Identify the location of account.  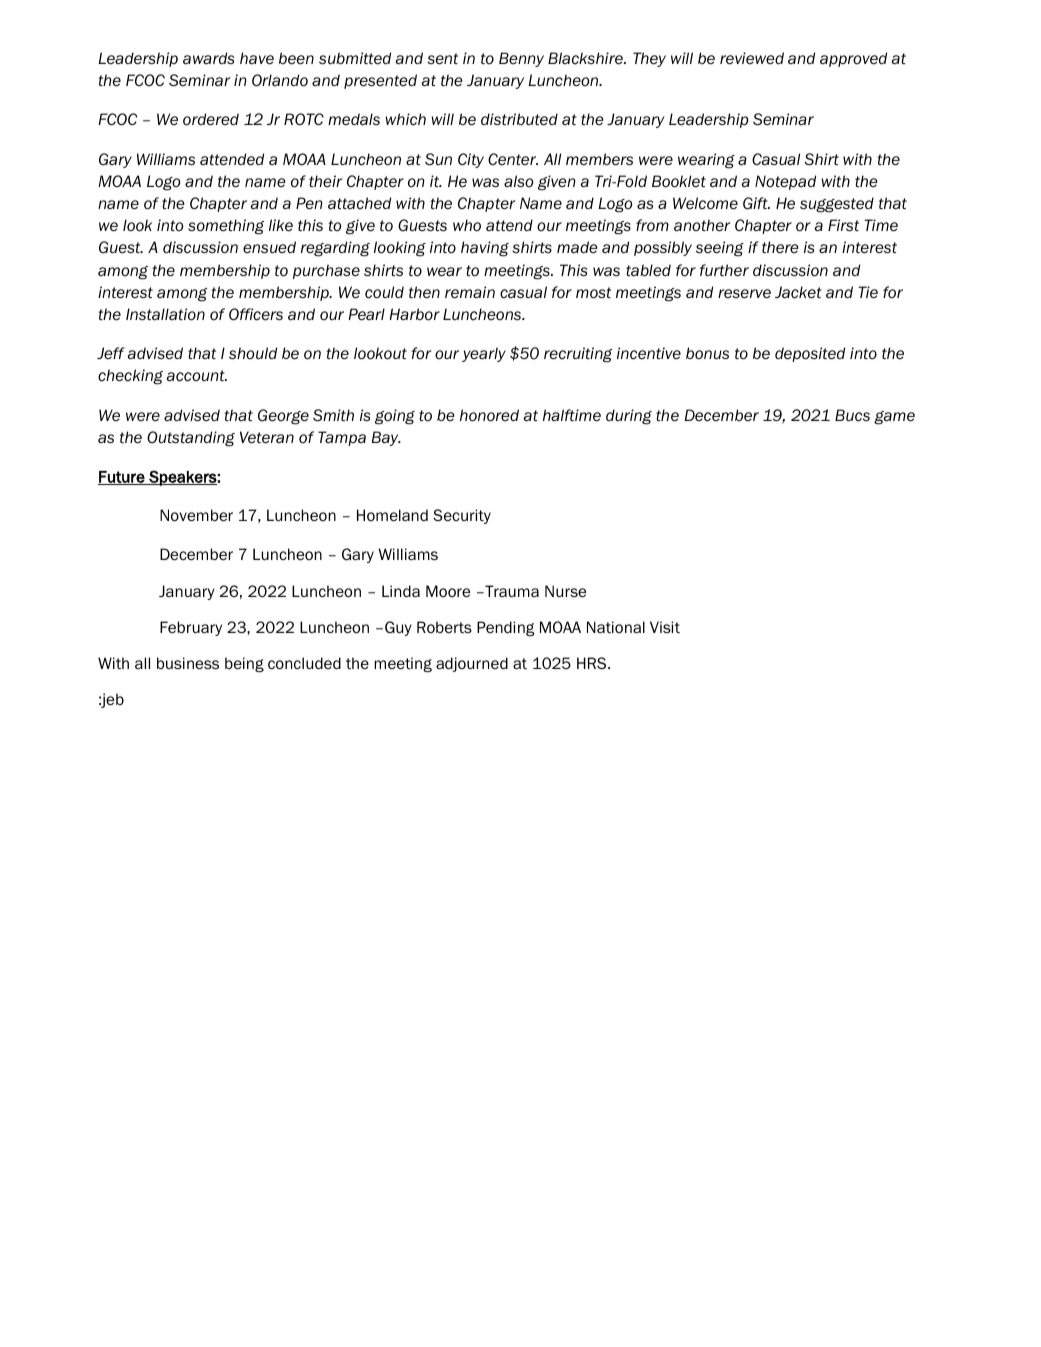
(196, 376).
